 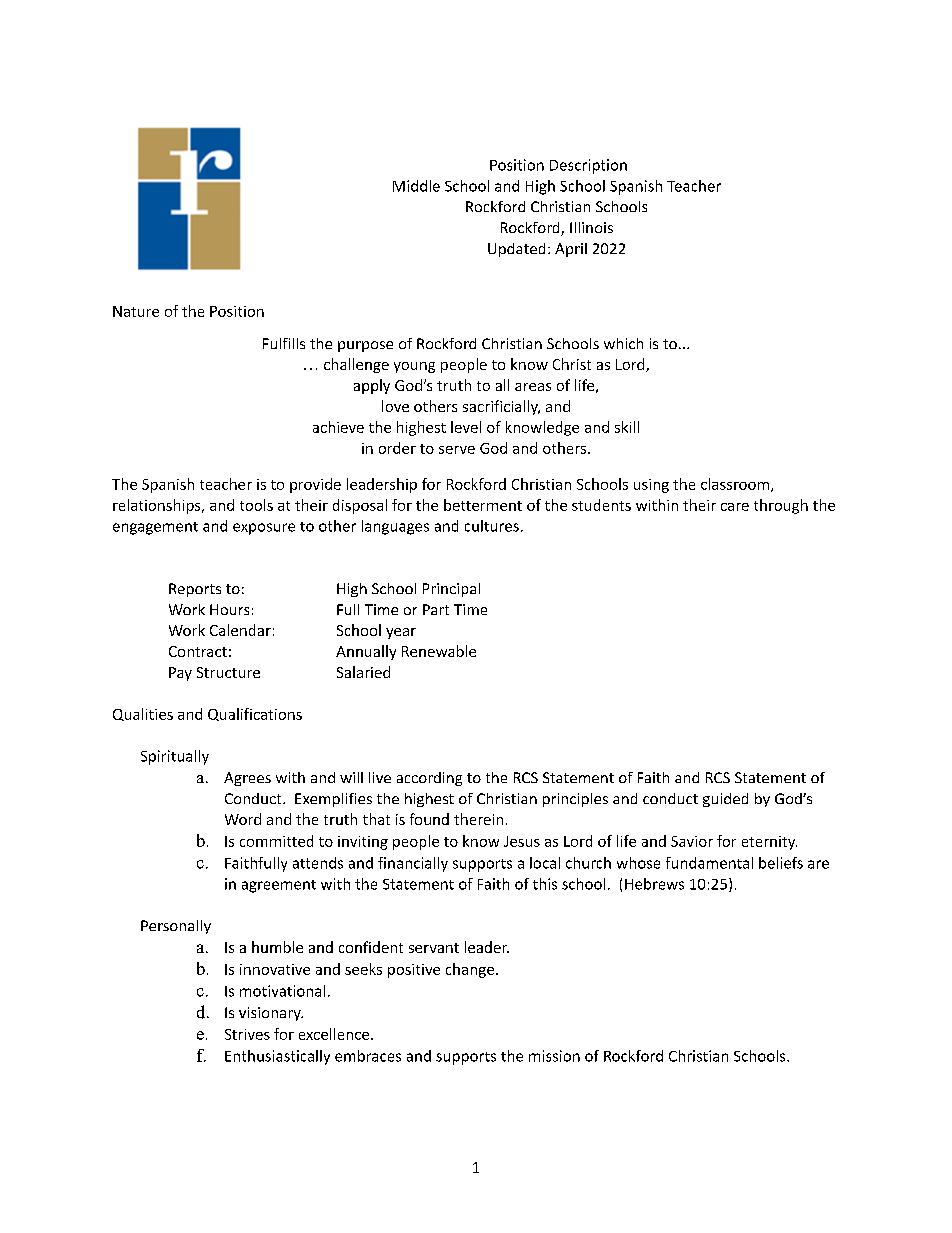 I want to click on Hours, so click(x=229, y=609).
